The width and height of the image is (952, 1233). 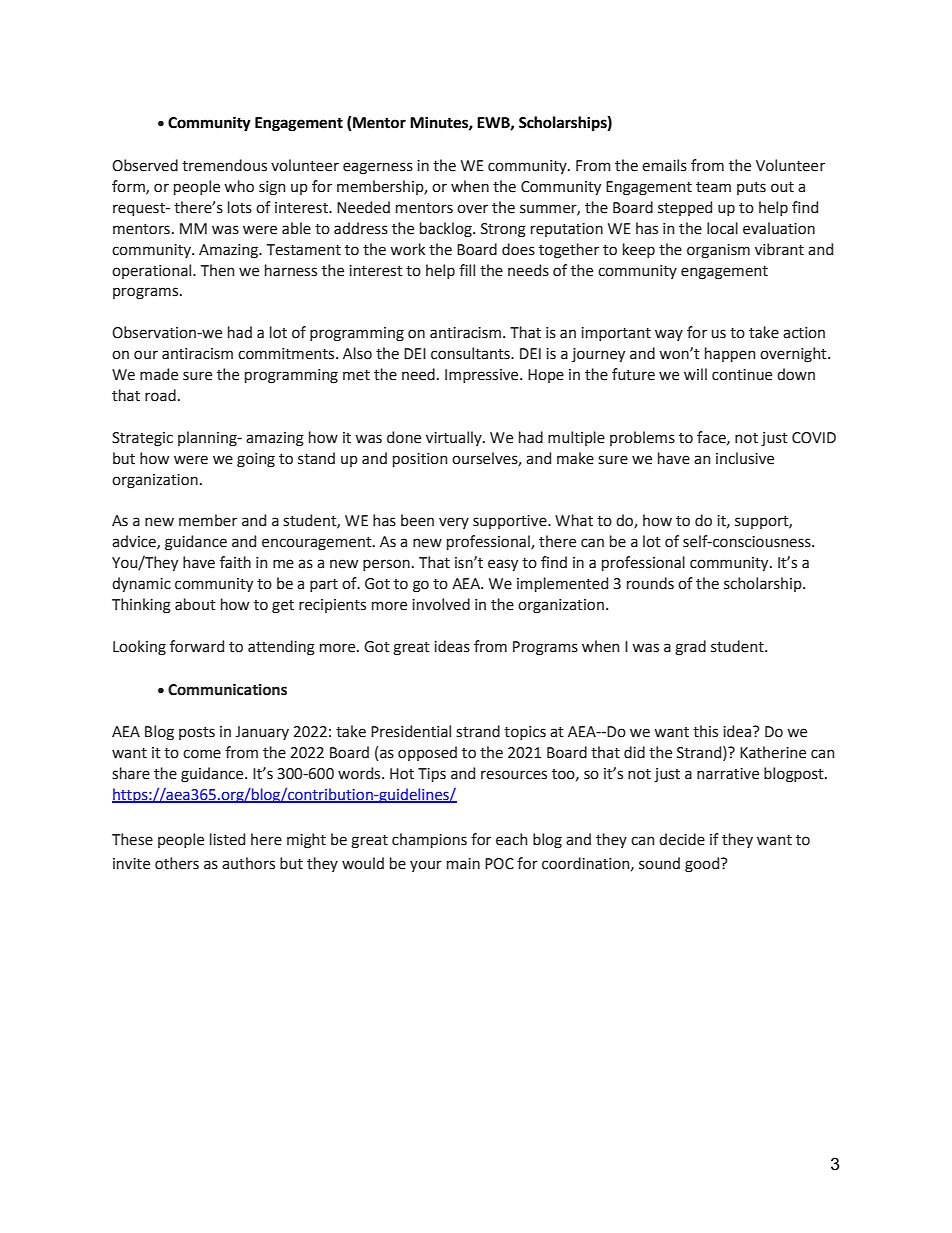 What do you see at coordinates (239, 186) in the image?
I see `who` at bounding box center [239, 186].
